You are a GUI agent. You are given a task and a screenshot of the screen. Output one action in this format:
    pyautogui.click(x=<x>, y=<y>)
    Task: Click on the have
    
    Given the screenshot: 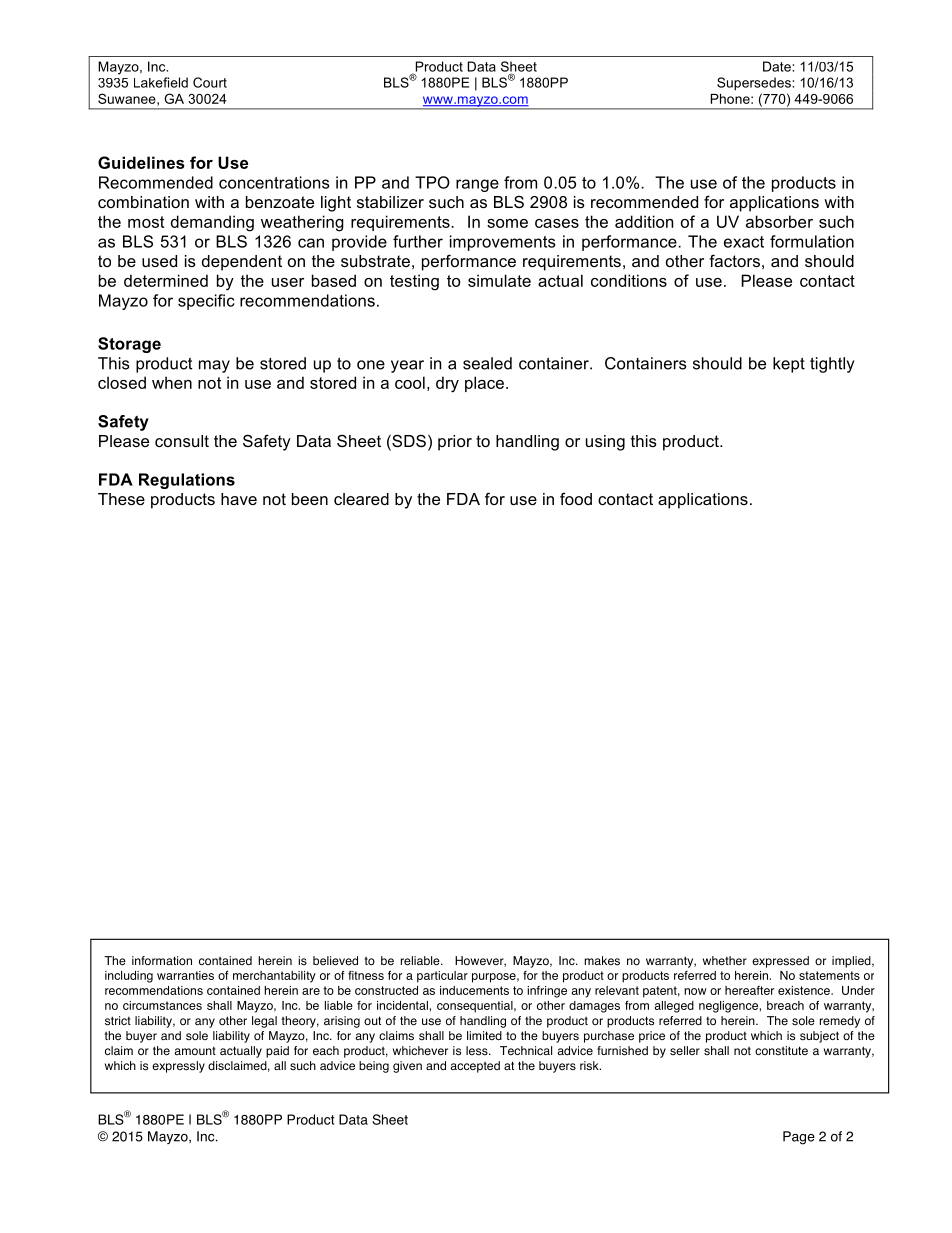 What is the action you would take?
    pyautogui.click(x=239, y=499)
